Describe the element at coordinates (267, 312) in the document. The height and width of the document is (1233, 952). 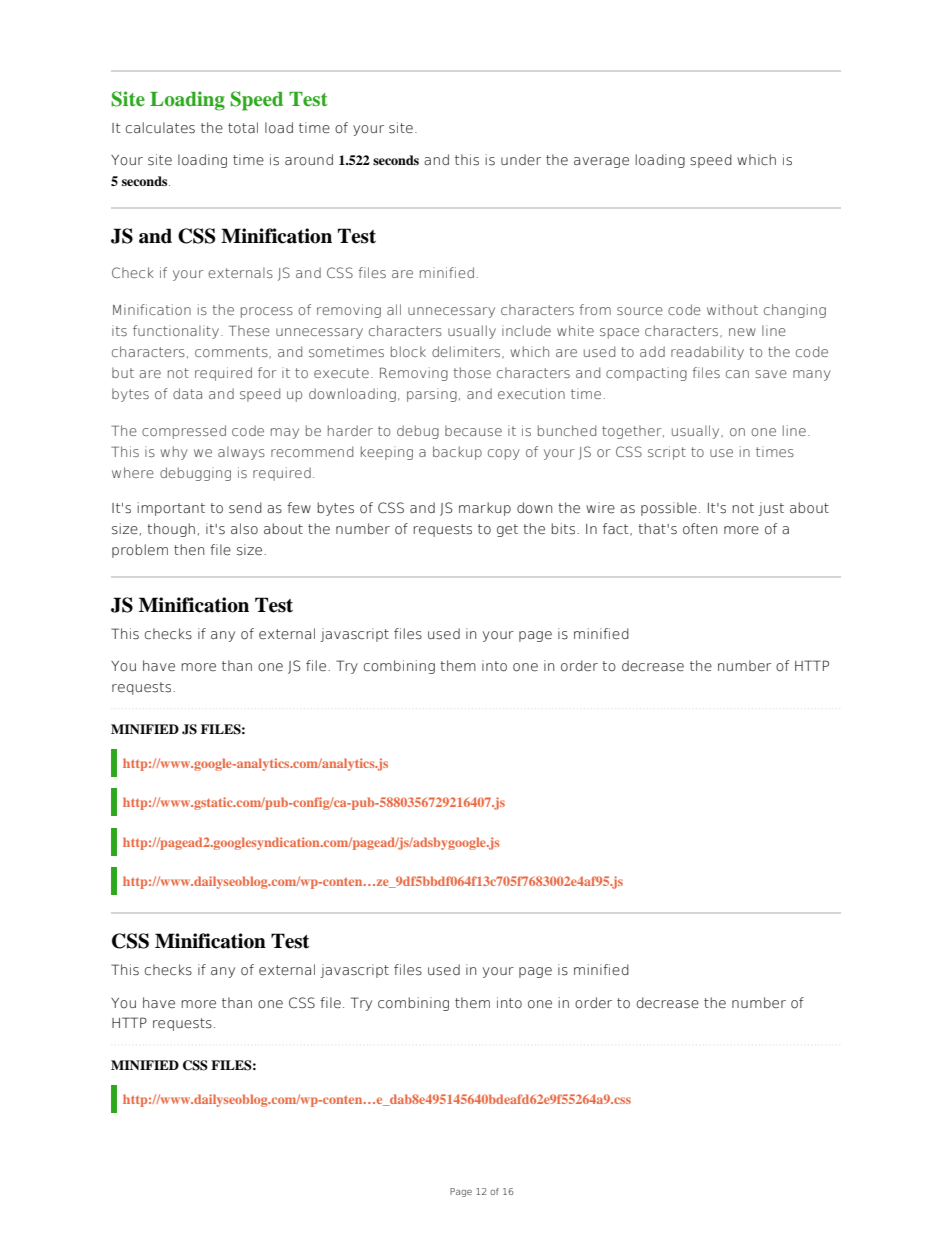
I see `process` at that location.
